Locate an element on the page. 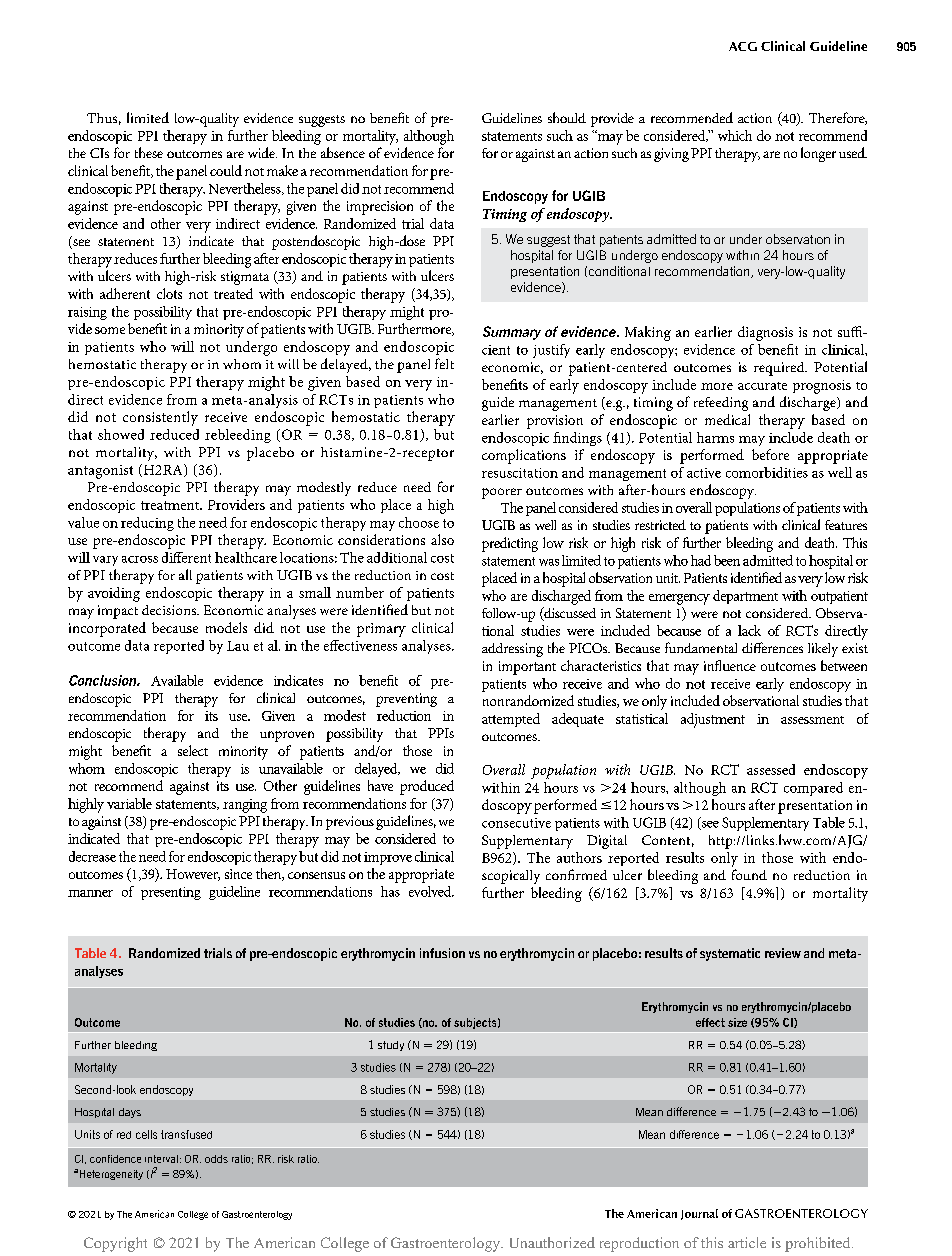 The height and width of the document is (1256, 952). felt is located at coordinates (444, 363).
